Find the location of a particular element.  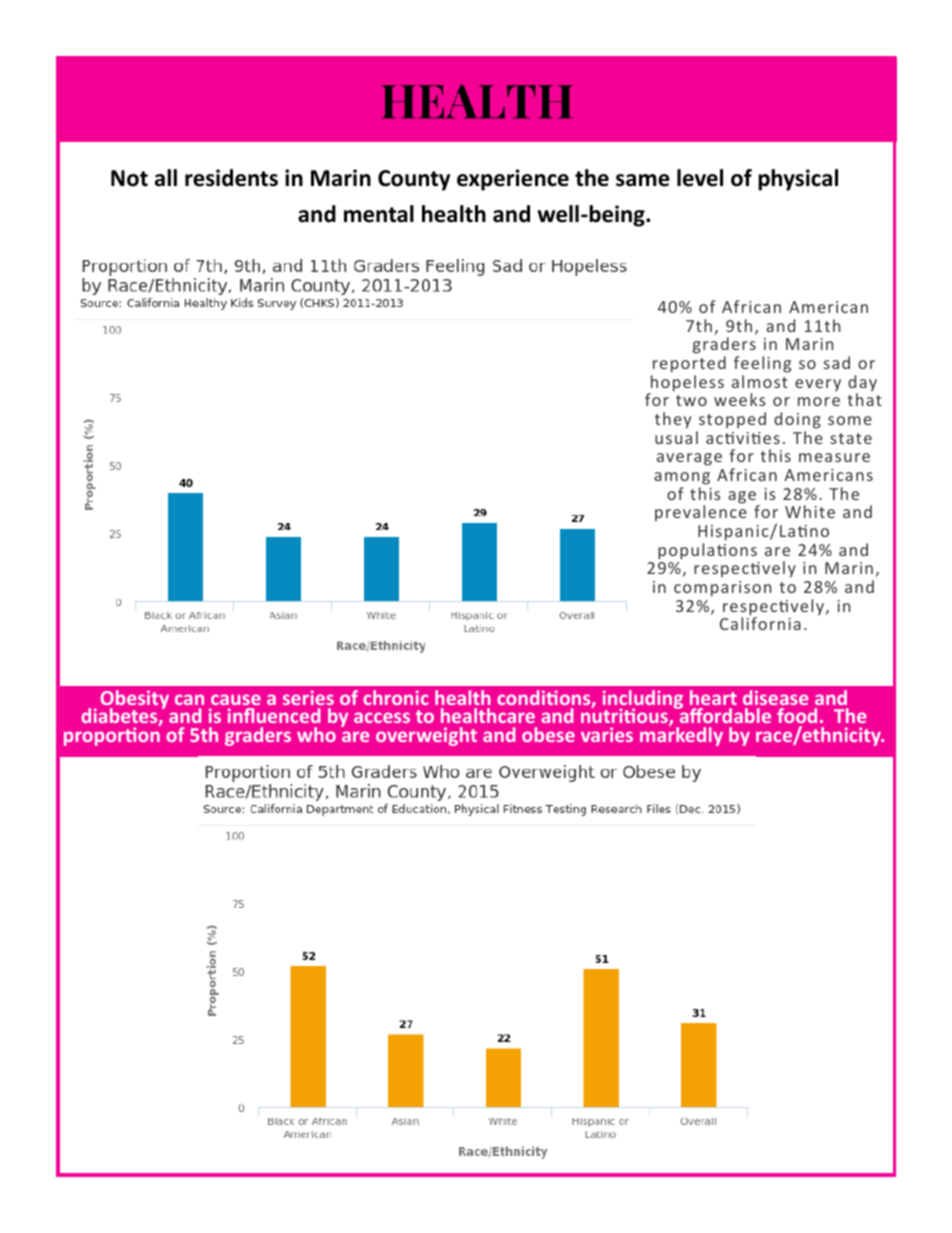

feeling is located at coordinates (762, 364).
